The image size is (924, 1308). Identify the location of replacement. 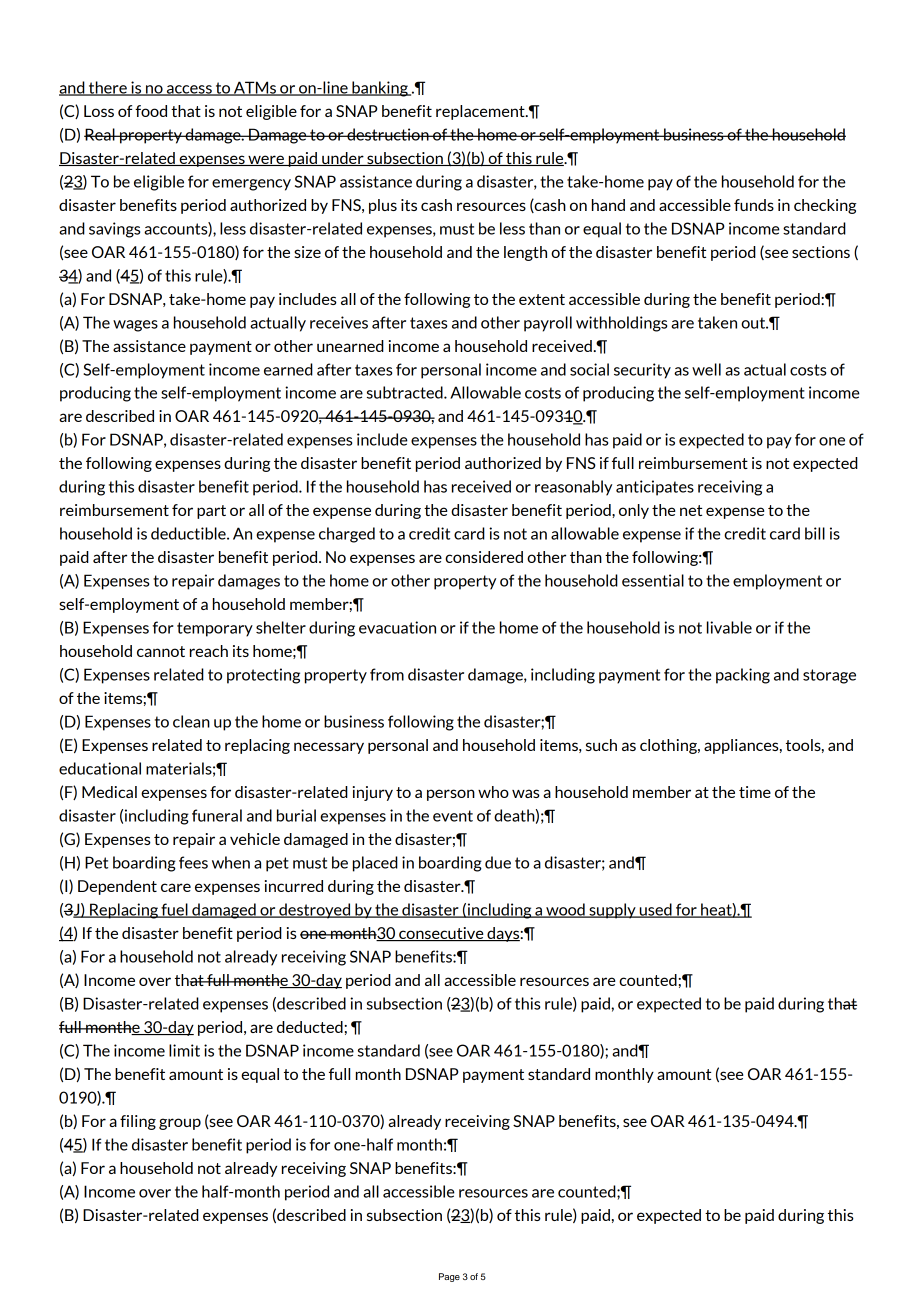
(481, 112).
